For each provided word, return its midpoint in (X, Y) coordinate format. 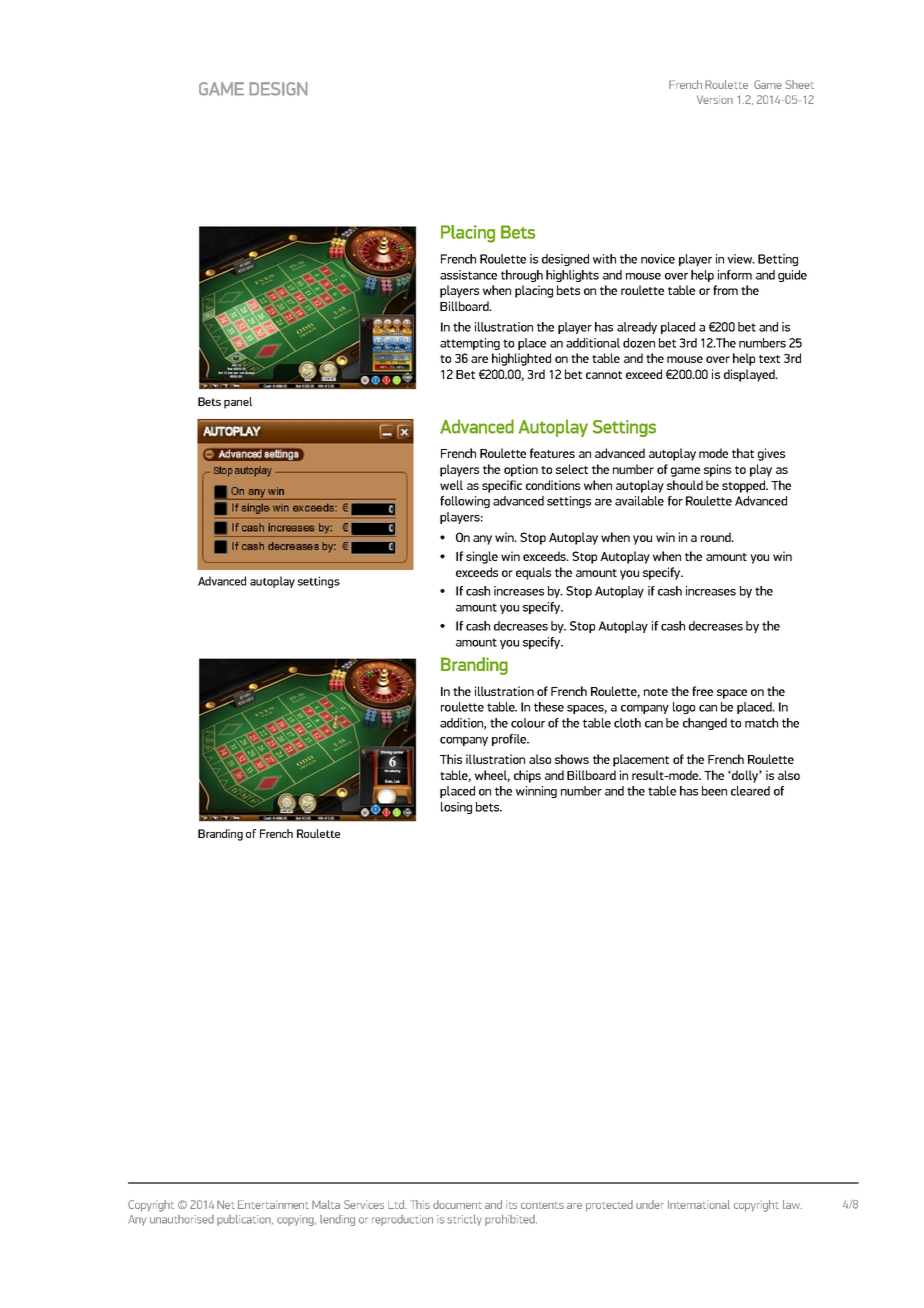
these (549, 707)
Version (715, 99)
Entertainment (273, 1204)
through (522, 276)
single (482, 557)
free (702, 691)
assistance (468, 275)
